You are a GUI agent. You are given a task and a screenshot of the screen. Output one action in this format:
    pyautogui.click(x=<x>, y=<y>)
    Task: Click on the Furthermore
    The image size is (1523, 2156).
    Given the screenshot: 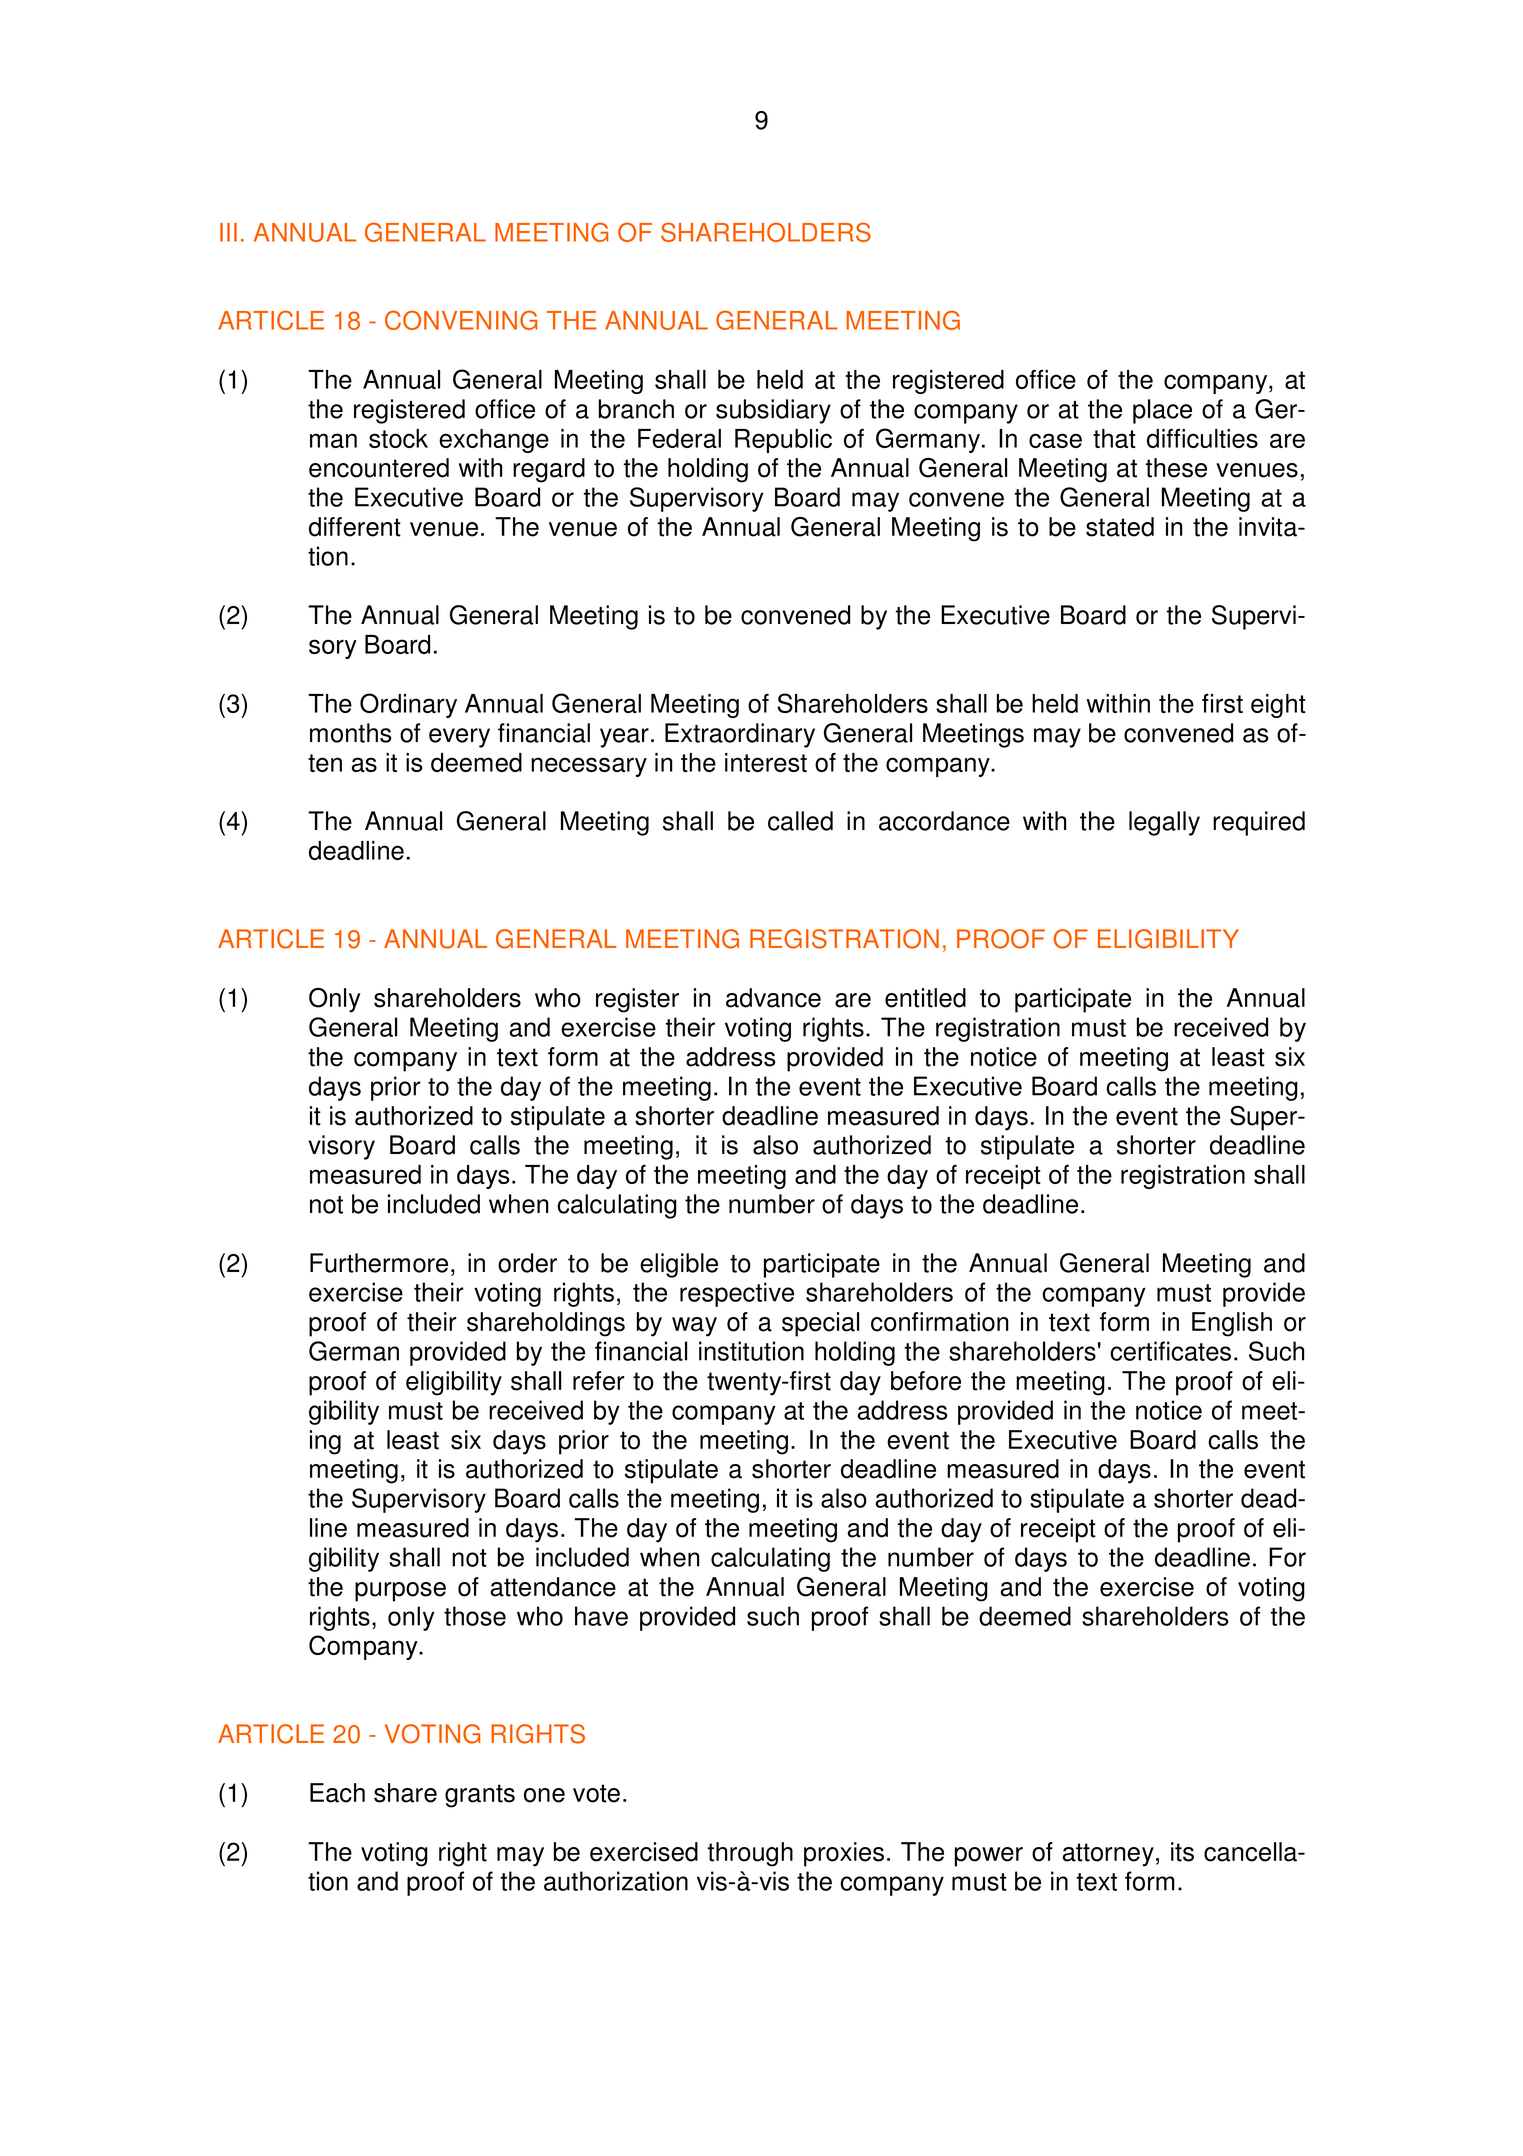 What is the action you would take?
    pyautogui.click(x=379, y=1263)
